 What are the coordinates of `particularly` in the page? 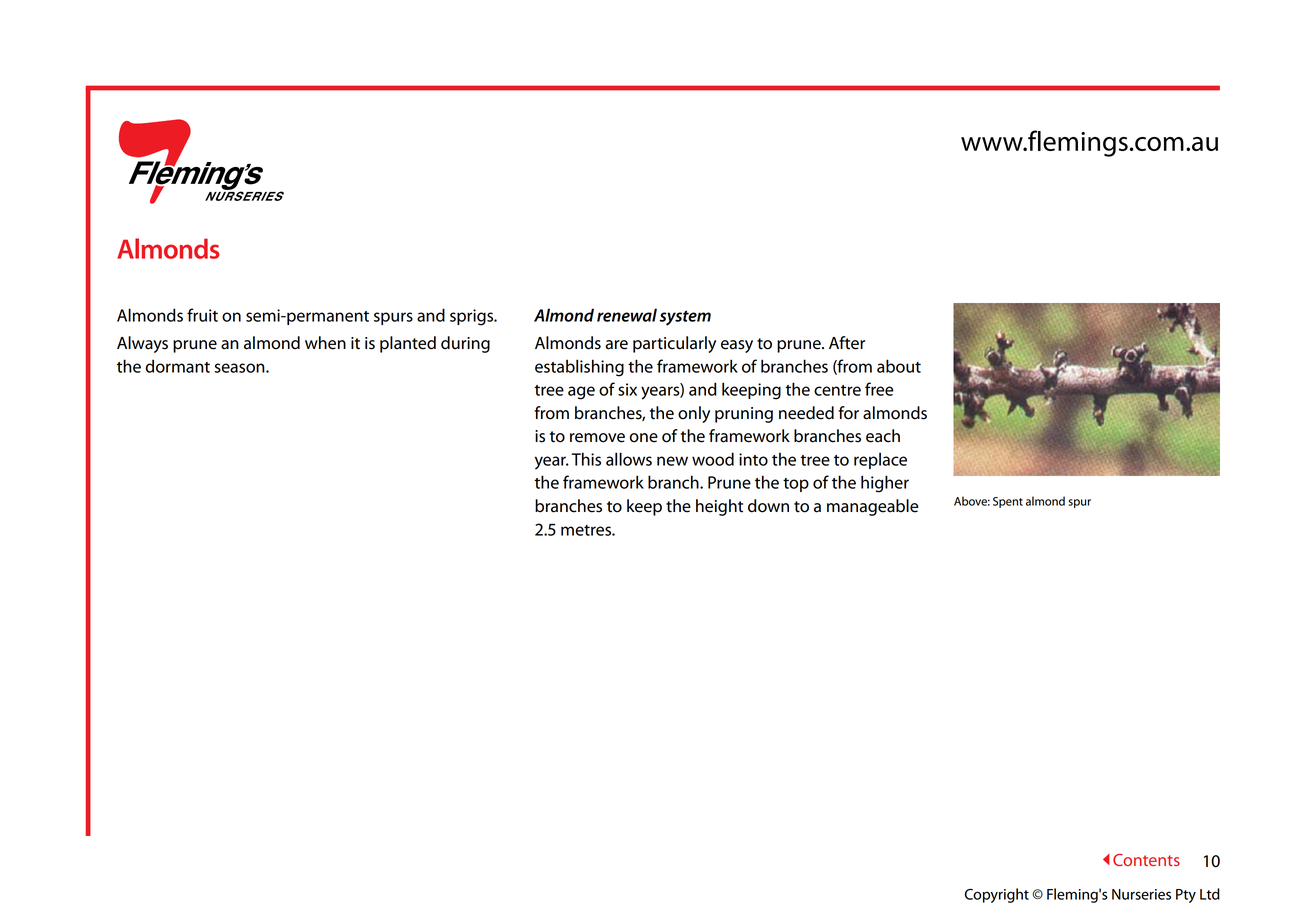 It's located at (674, 344).
